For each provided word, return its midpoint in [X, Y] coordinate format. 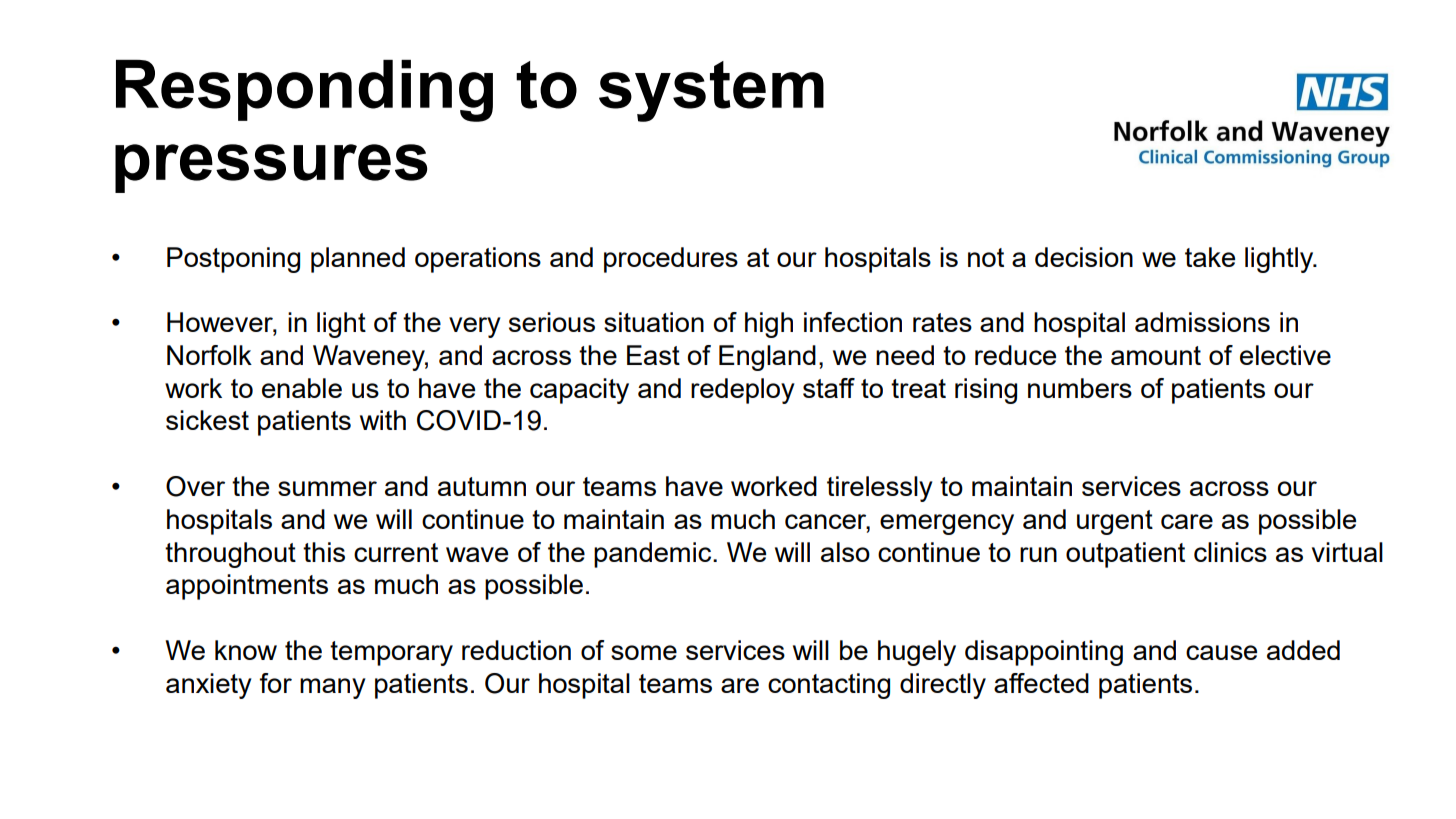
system [711, 91]
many [333, 688]
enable [302, 388]
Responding [304, 91]
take [1210, 257]
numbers [1080, 388]
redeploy [743, 391]
